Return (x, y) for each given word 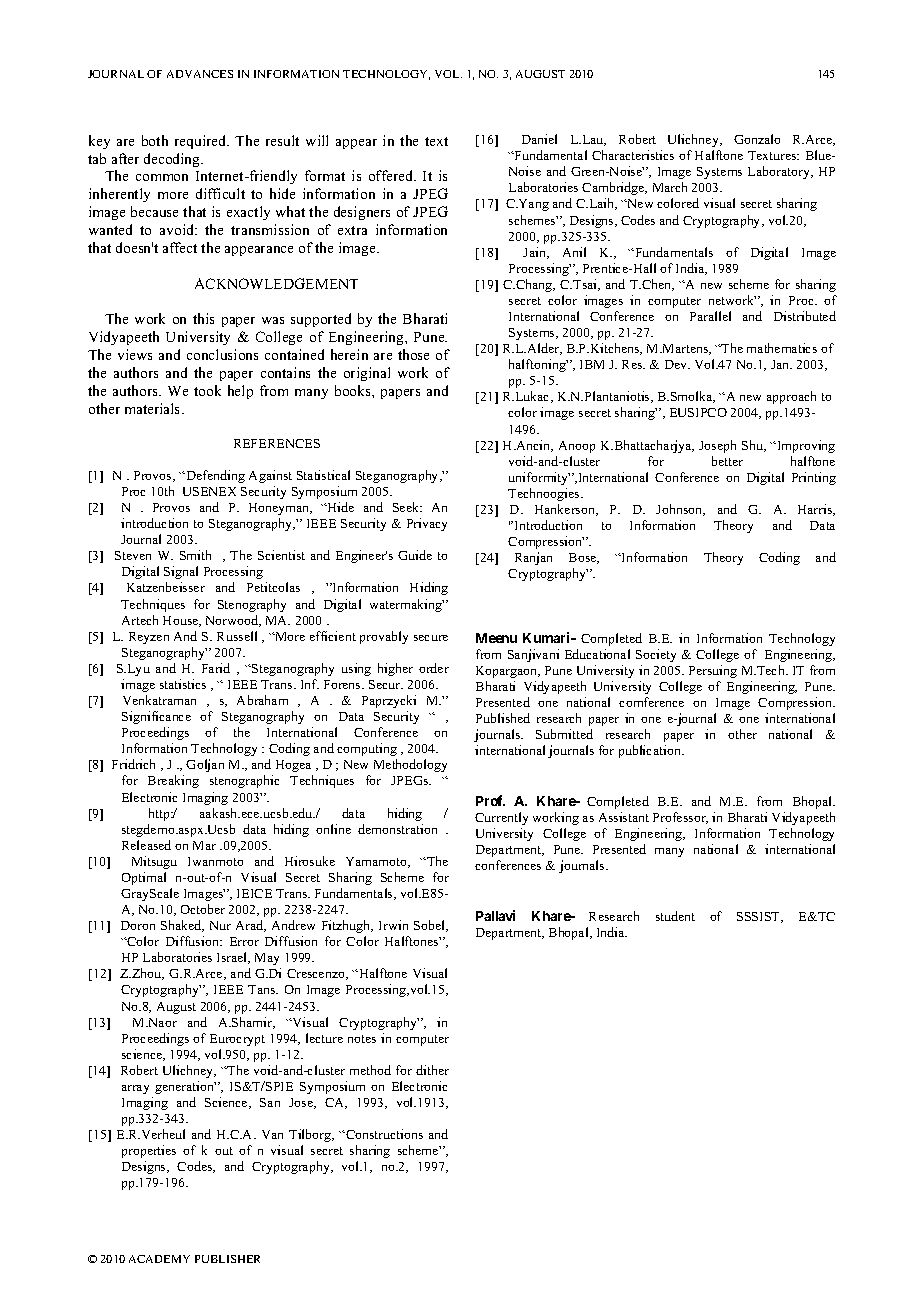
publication (651, 751)
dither (432, 1070)
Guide (415, 555)
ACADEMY (159, 1259)
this (203, 318)
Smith (195, 555)
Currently (501, 818)
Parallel (710, 316)
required (202, 142)
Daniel (539, 139)
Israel (233, 958)
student (675, 916)
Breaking (173, 781)
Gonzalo (757, 139)
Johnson (680, 510)
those (413, 354)
